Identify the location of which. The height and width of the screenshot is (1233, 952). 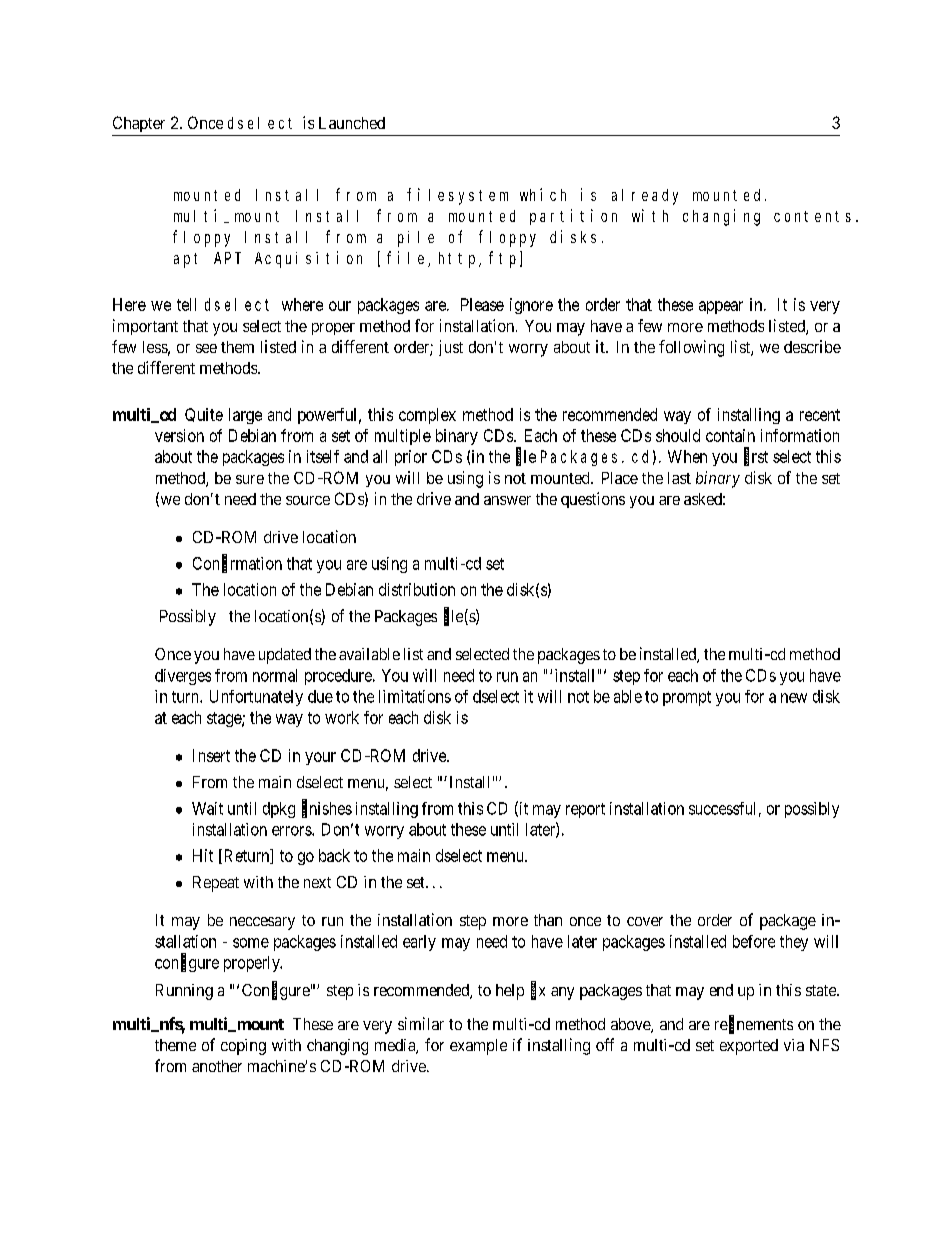
(543, 194).
